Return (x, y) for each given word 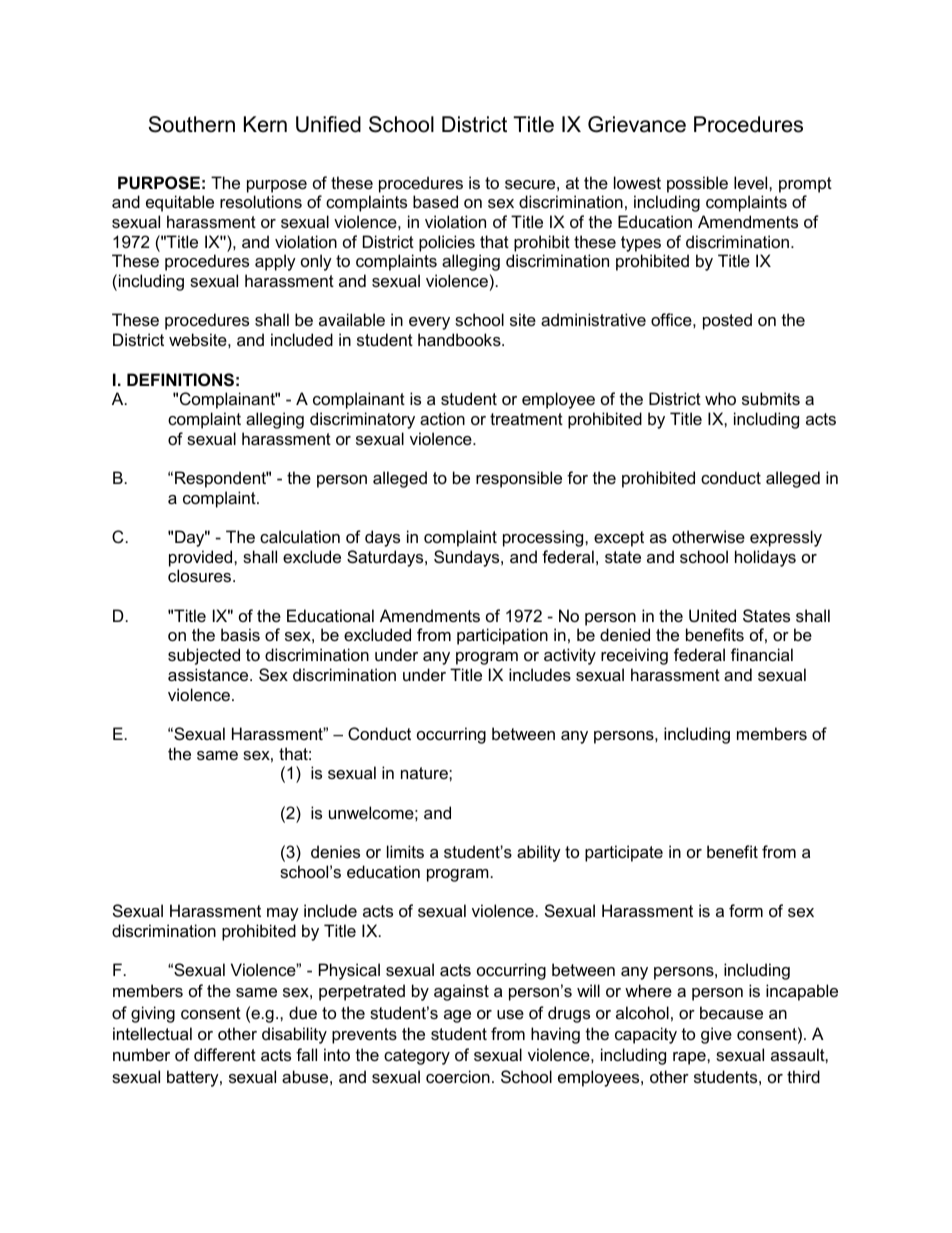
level (752, 182)
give (716, 1035)
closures (201, 575)
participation (502, 636)
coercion (458, 1076)
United (712, 615)
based (435, 201)
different (225, 1054)
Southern (192, 124)
